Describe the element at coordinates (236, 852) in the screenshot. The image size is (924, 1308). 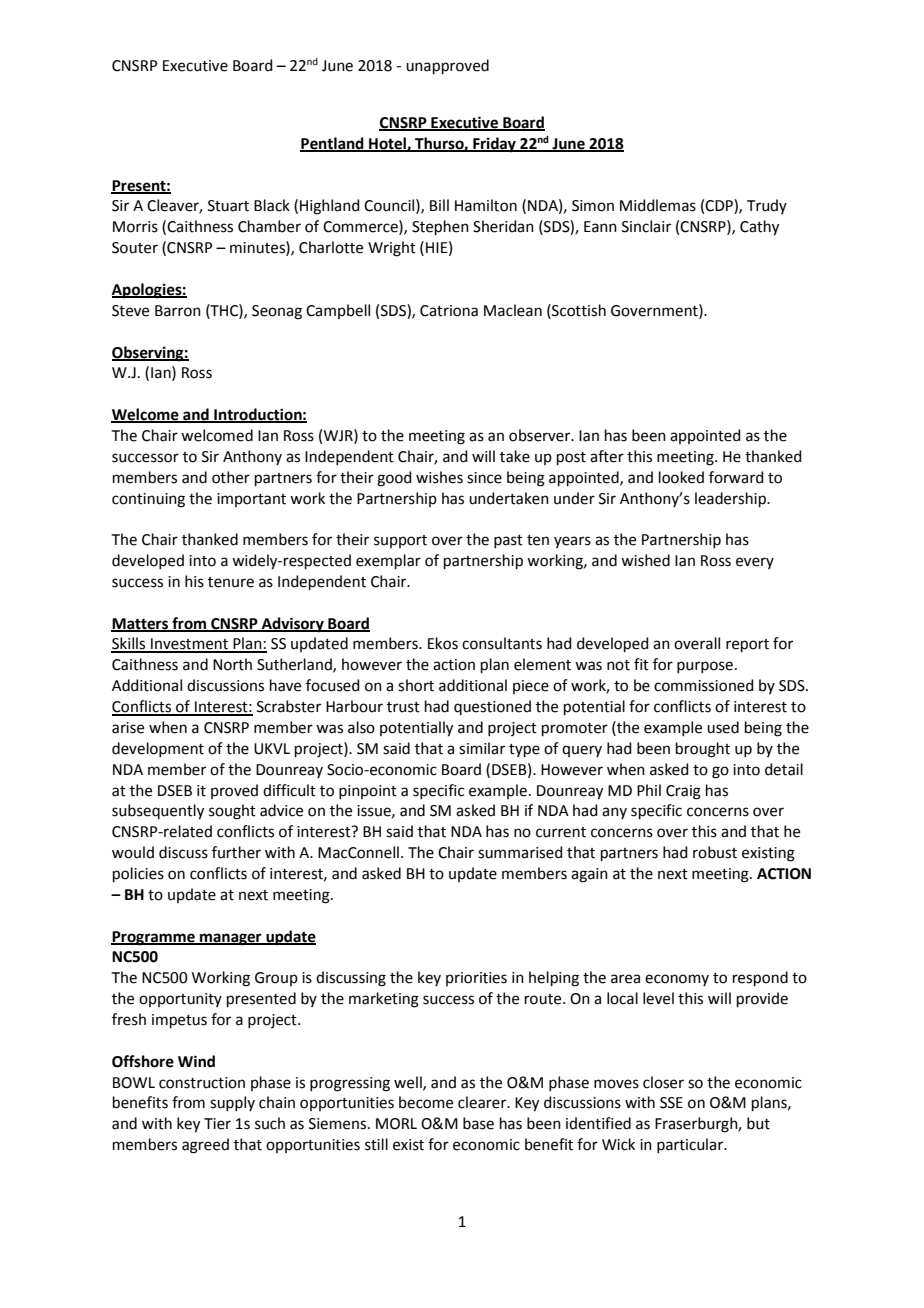
I see `further` at that location.
